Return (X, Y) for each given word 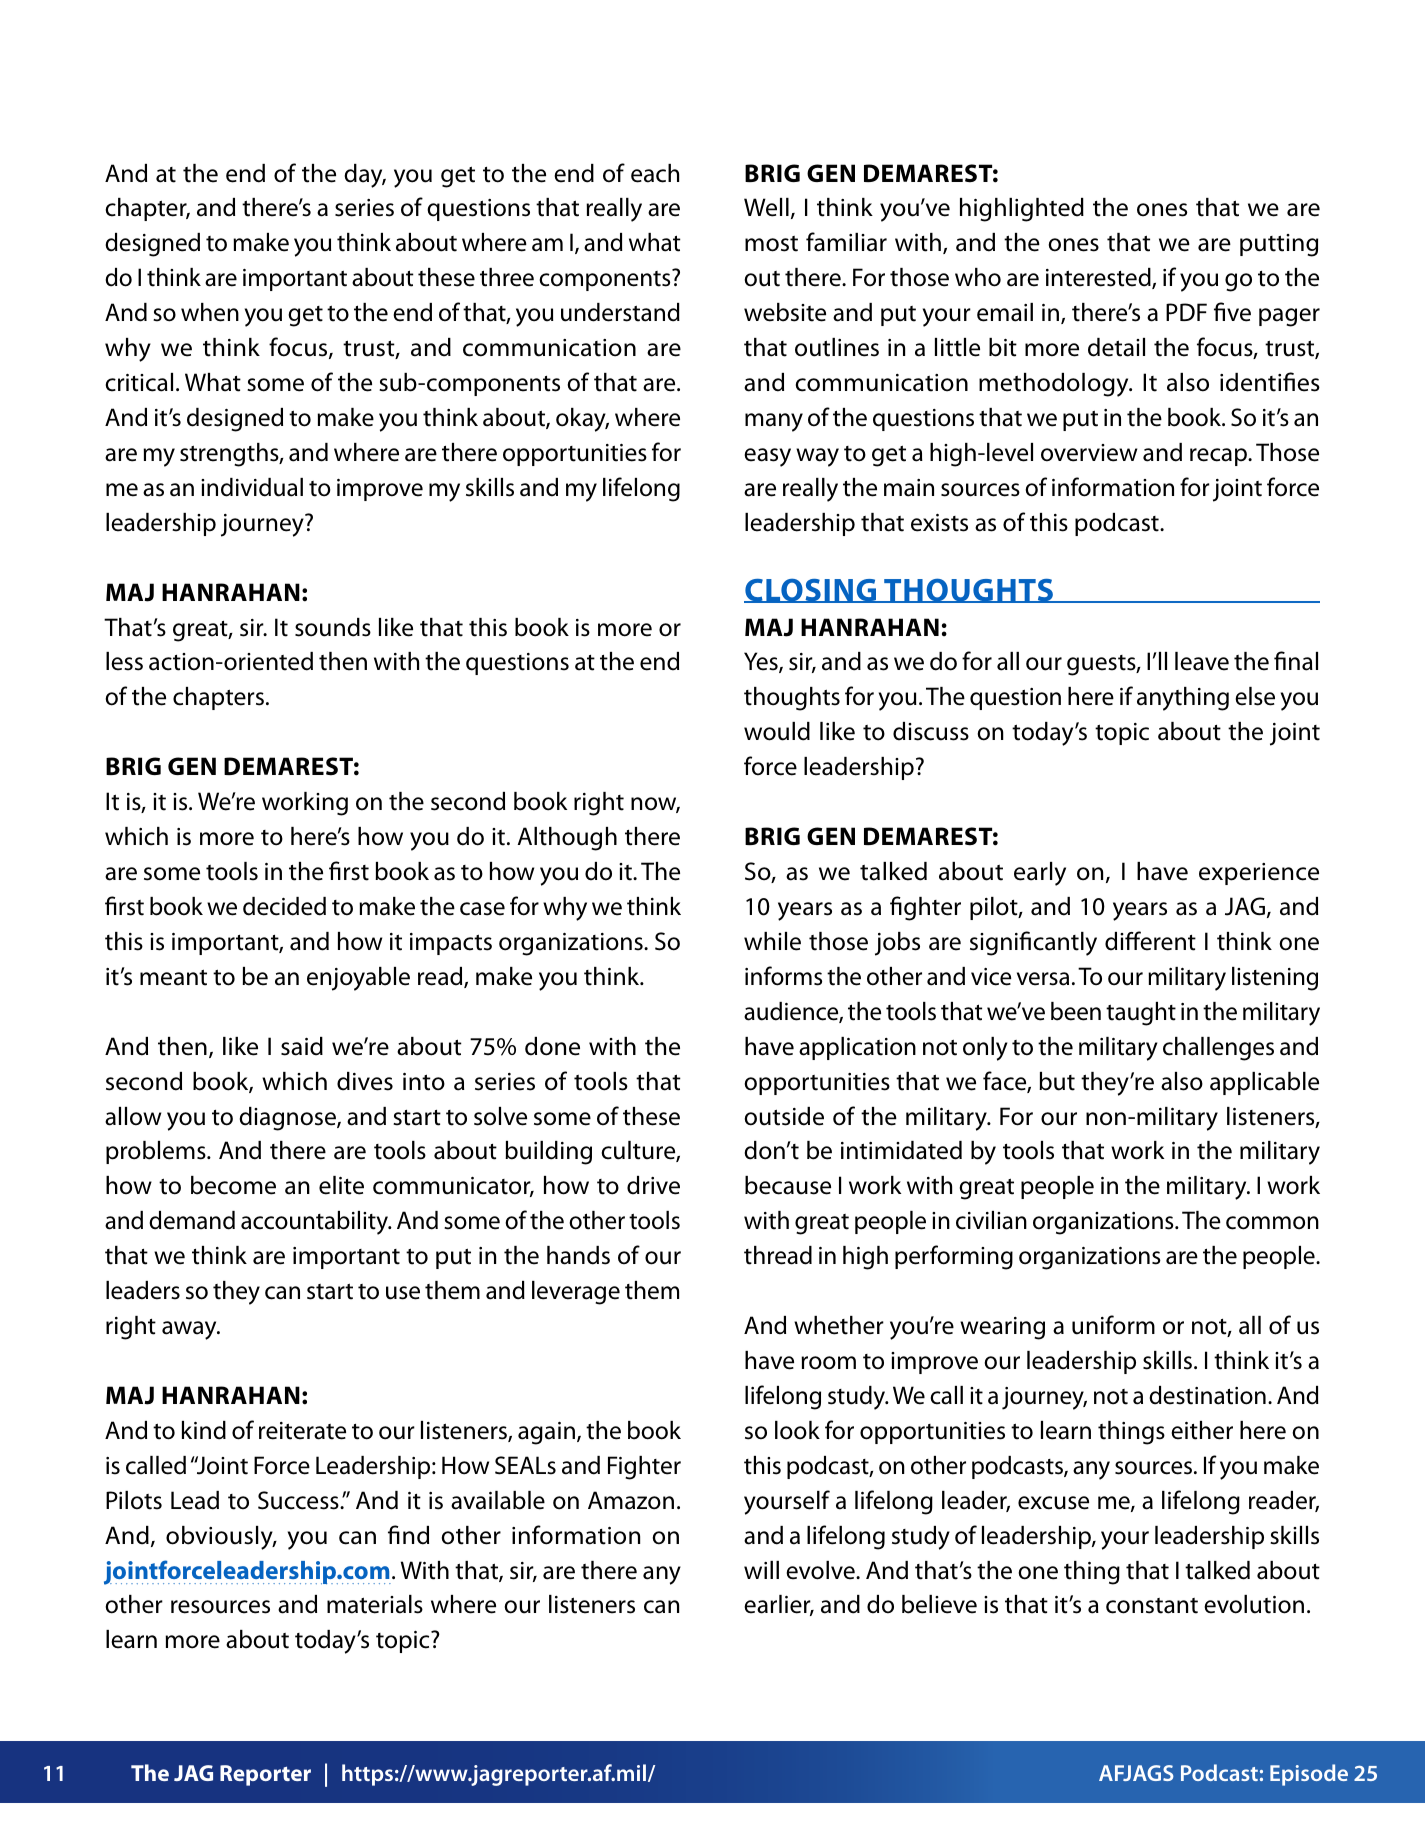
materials (375, 1604)
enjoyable (358, 979)
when (210, 312)
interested (1099, 278)
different (1150, 941)
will (761, 1570)
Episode (1309, 1775)
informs (783, 976)
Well (766, 207)
